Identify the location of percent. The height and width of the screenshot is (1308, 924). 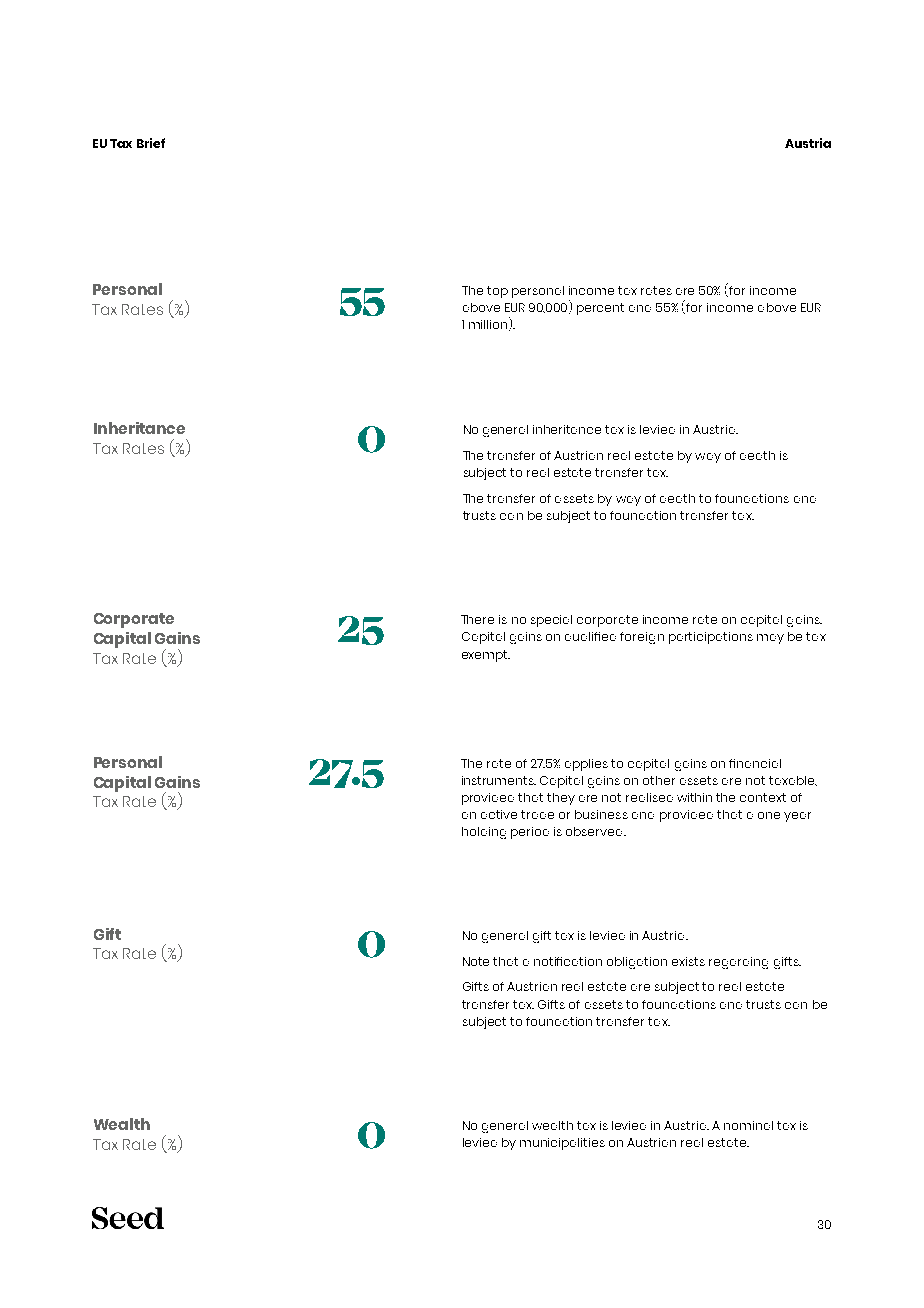
(600, 309).
